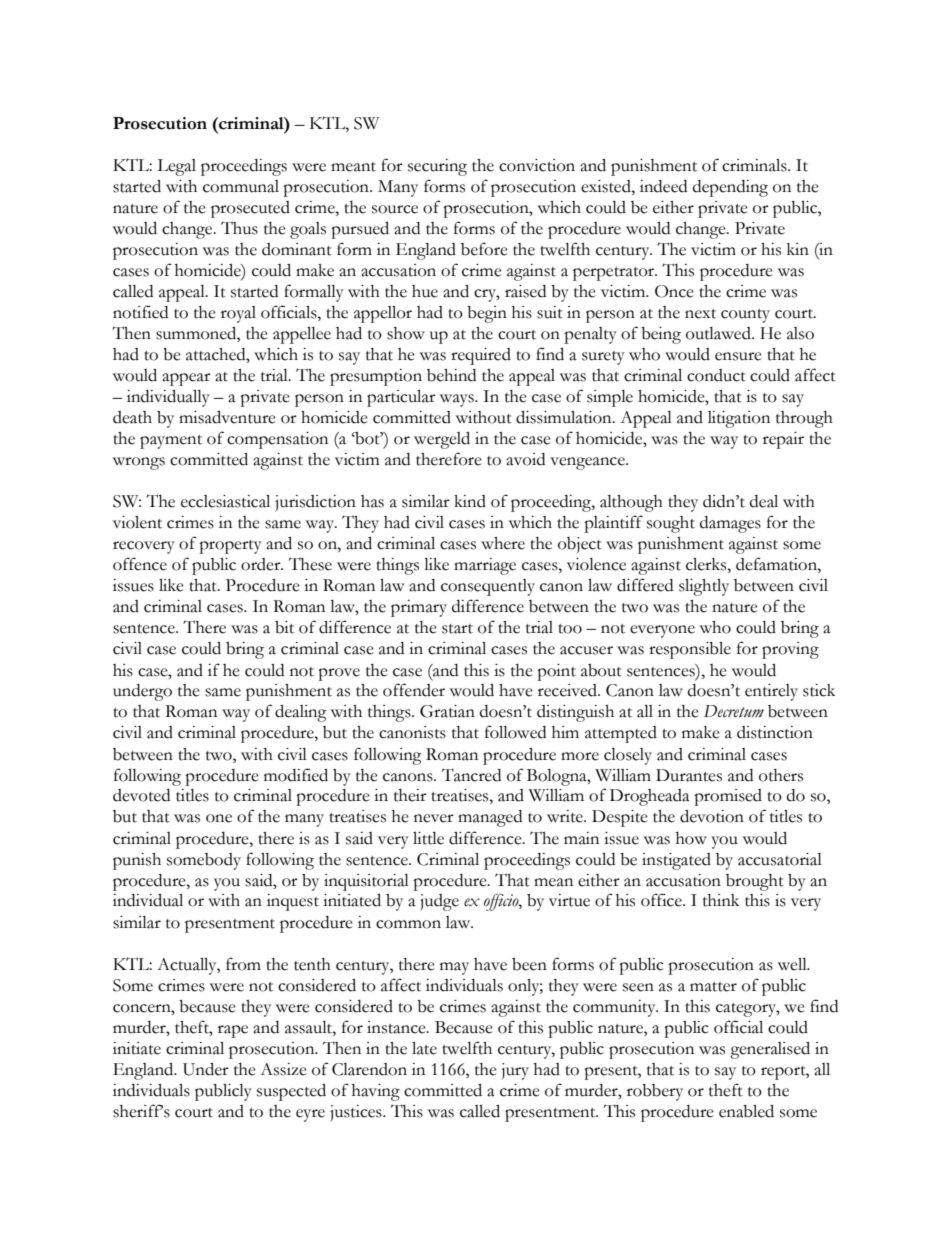 This screenshot has height=1233, width=952. I want to click on communal, so click(241, 186).
